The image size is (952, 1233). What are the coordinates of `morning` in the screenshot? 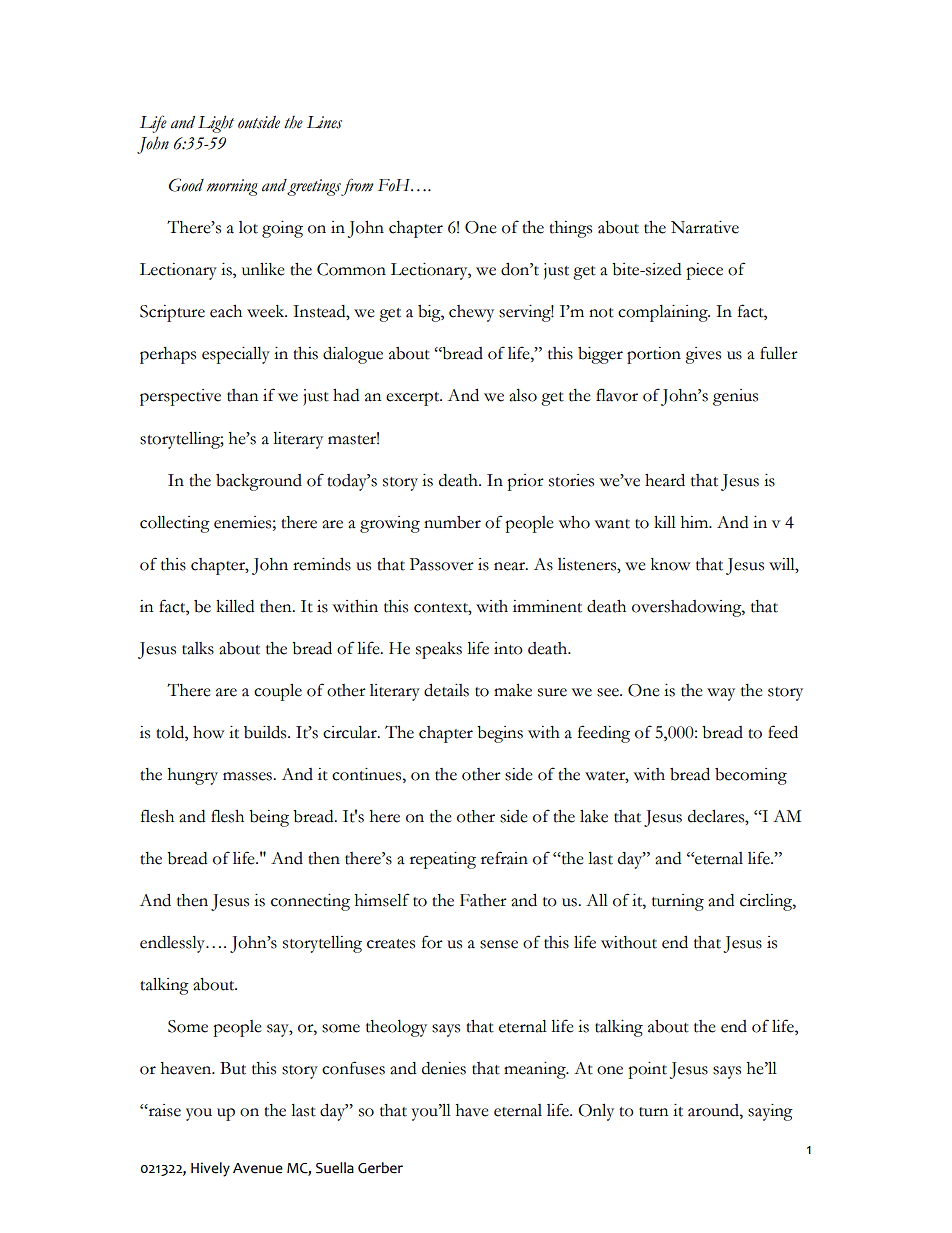 It's located at (232, 187).
